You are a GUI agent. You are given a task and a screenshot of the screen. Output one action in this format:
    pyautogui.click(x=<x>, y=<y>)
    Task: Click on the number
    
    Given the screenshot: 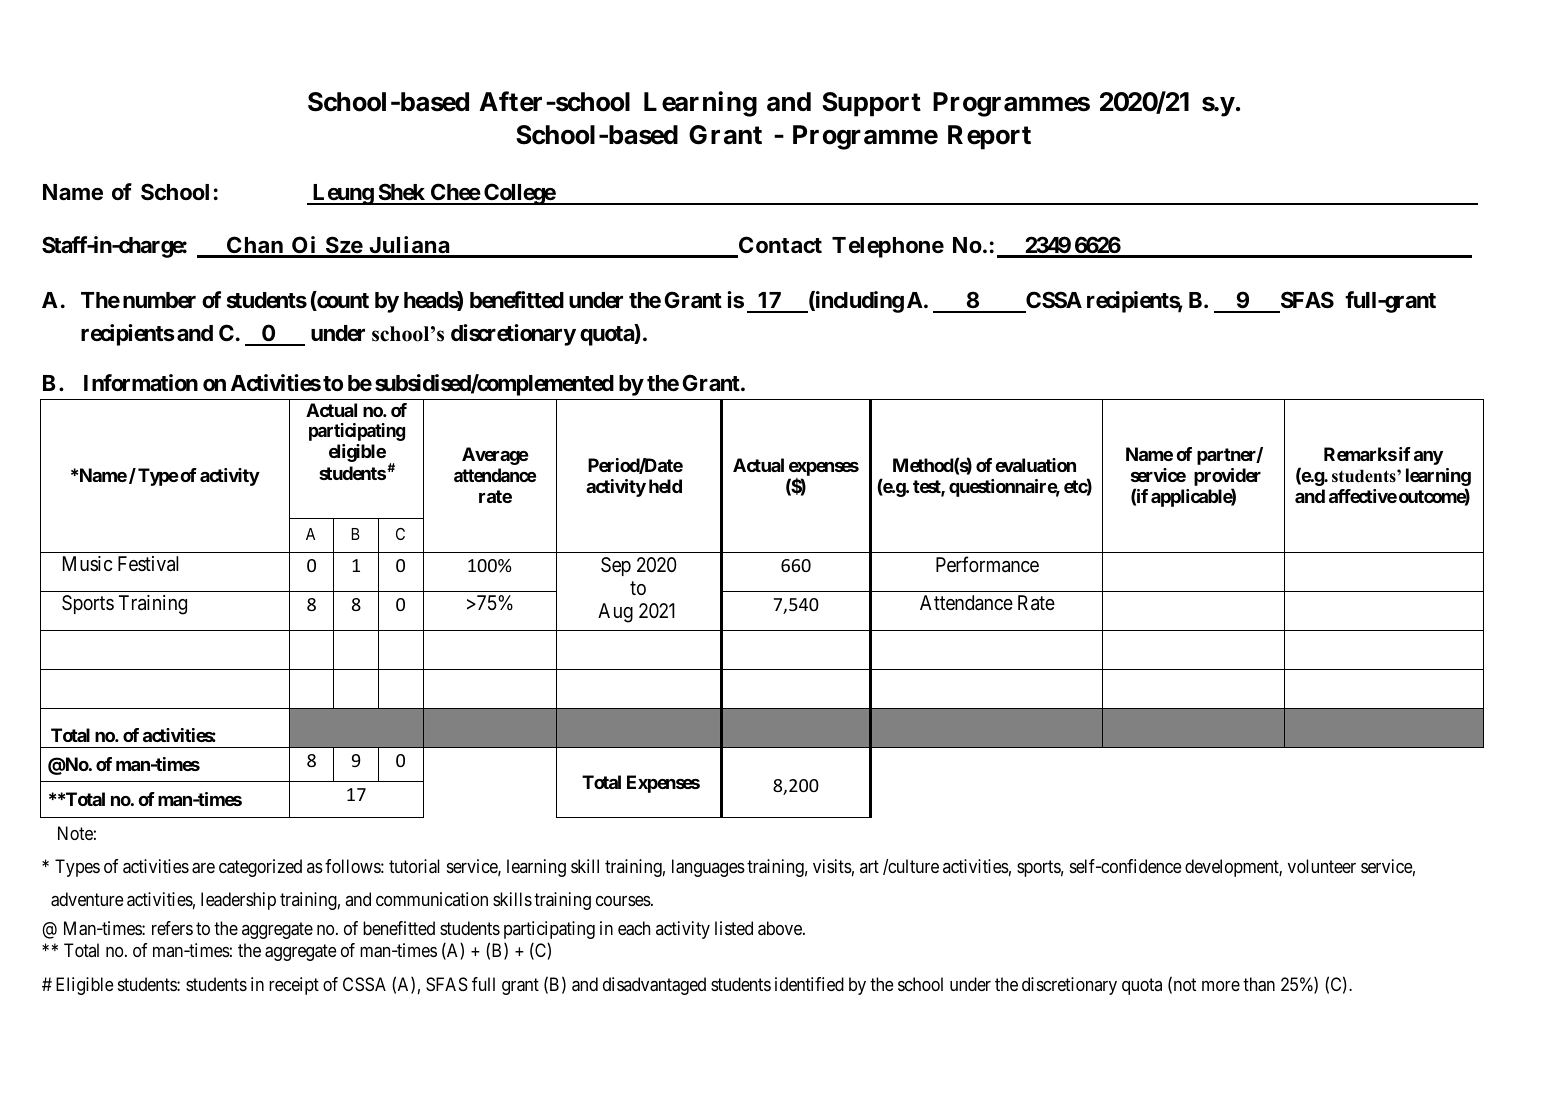 What is the action you would take?
    pyautogui.click(x=159, y=300)
